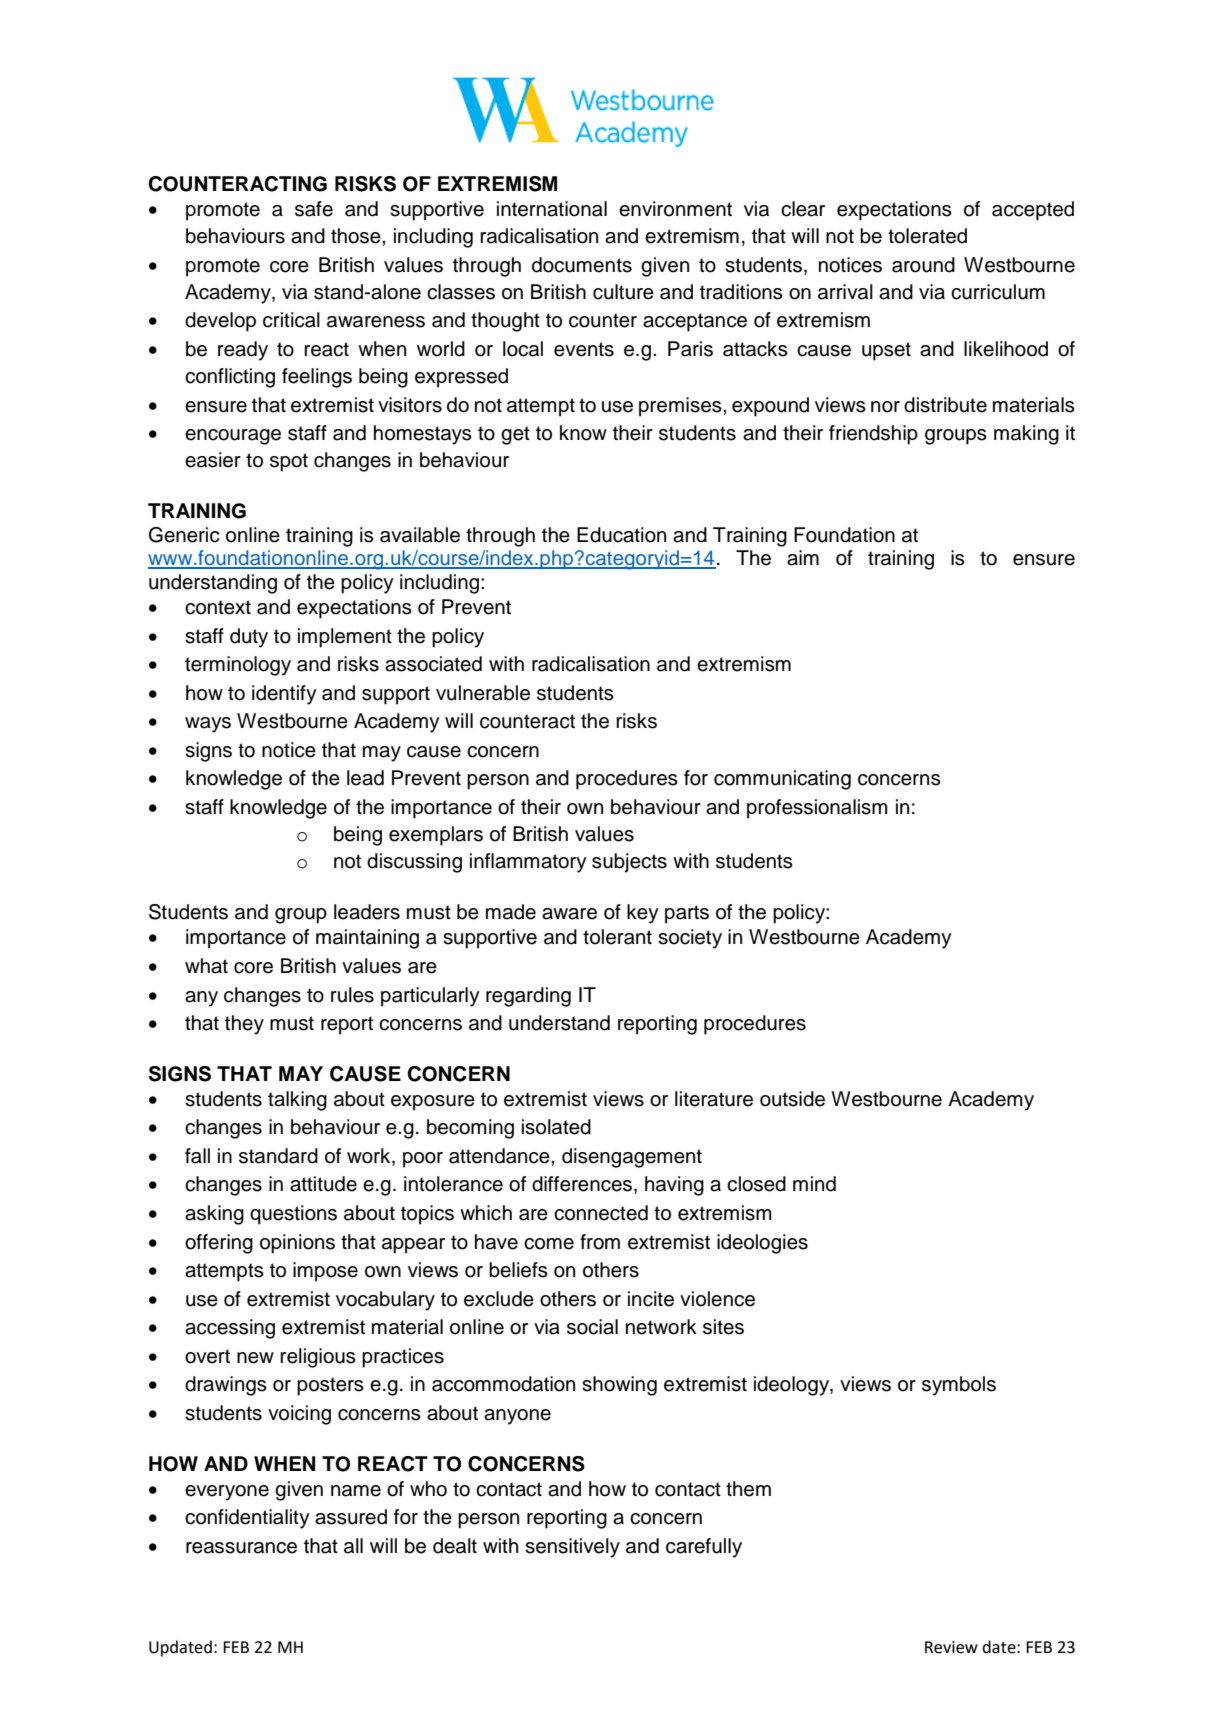 Image resolution: width=1224 pixels, height=1730 pixels. I want to click on documents, so click(582, 265).
